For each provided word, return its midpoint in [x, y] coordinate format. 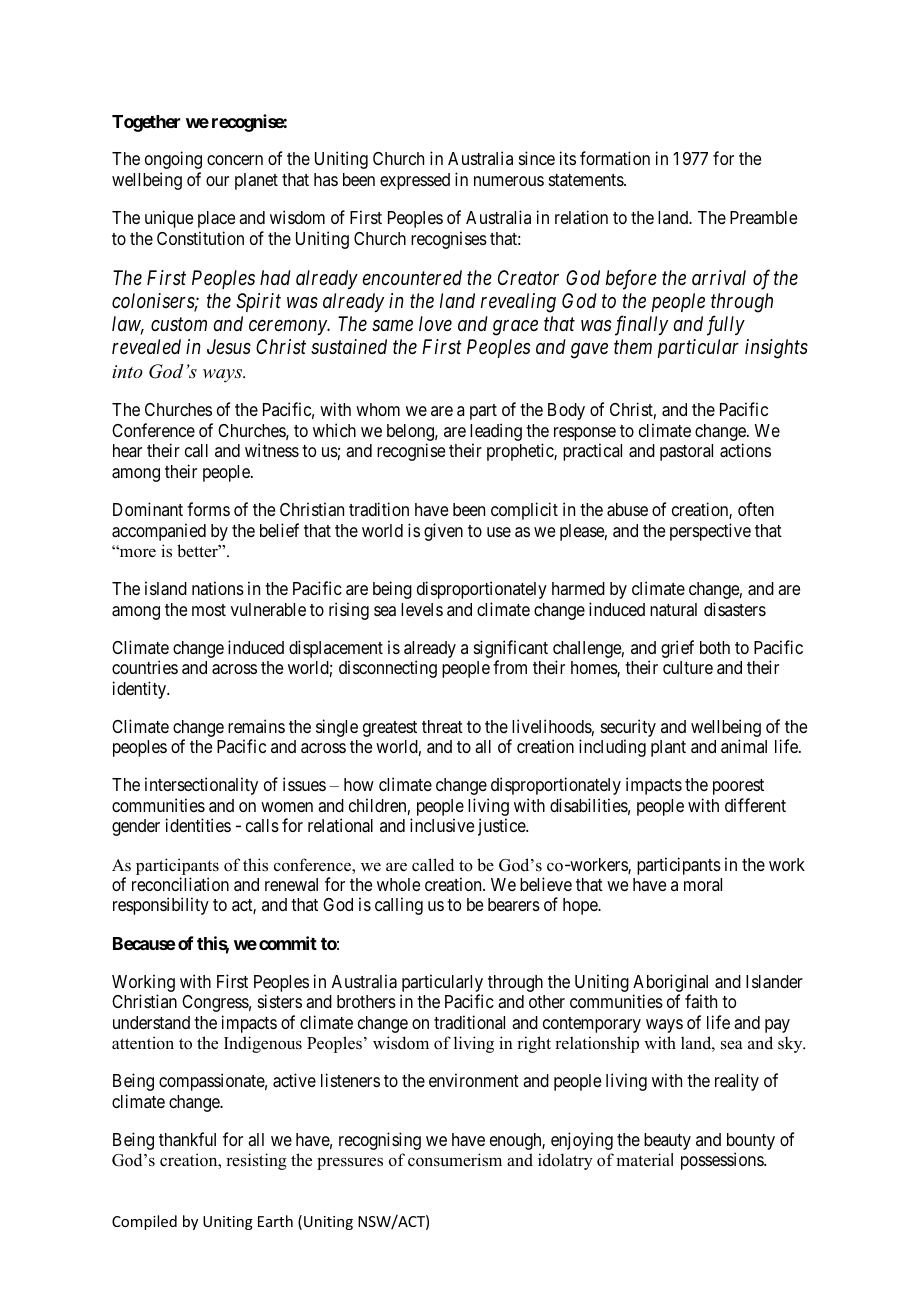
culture [688, 667]
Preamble [763, 217]
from [510, 667]
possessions [723, 1161]
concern [235, 160]
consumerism [455, 1160]
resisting [256, 1161]
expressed [415, 181]
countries [145, 667]
